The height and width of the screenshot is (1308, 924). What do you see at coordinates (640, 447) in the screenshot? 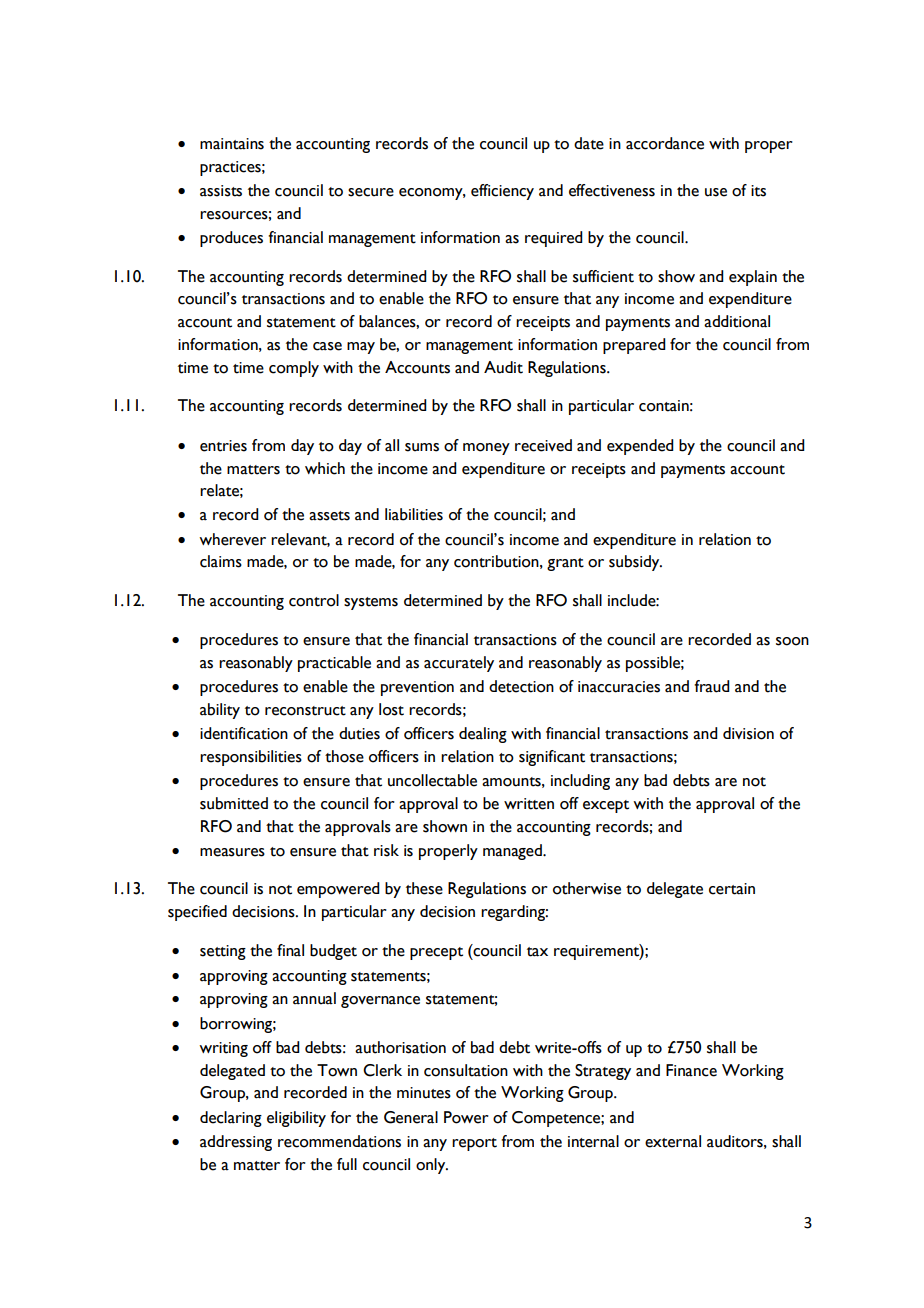
I see `expended` at bounding box center [640, 447].
